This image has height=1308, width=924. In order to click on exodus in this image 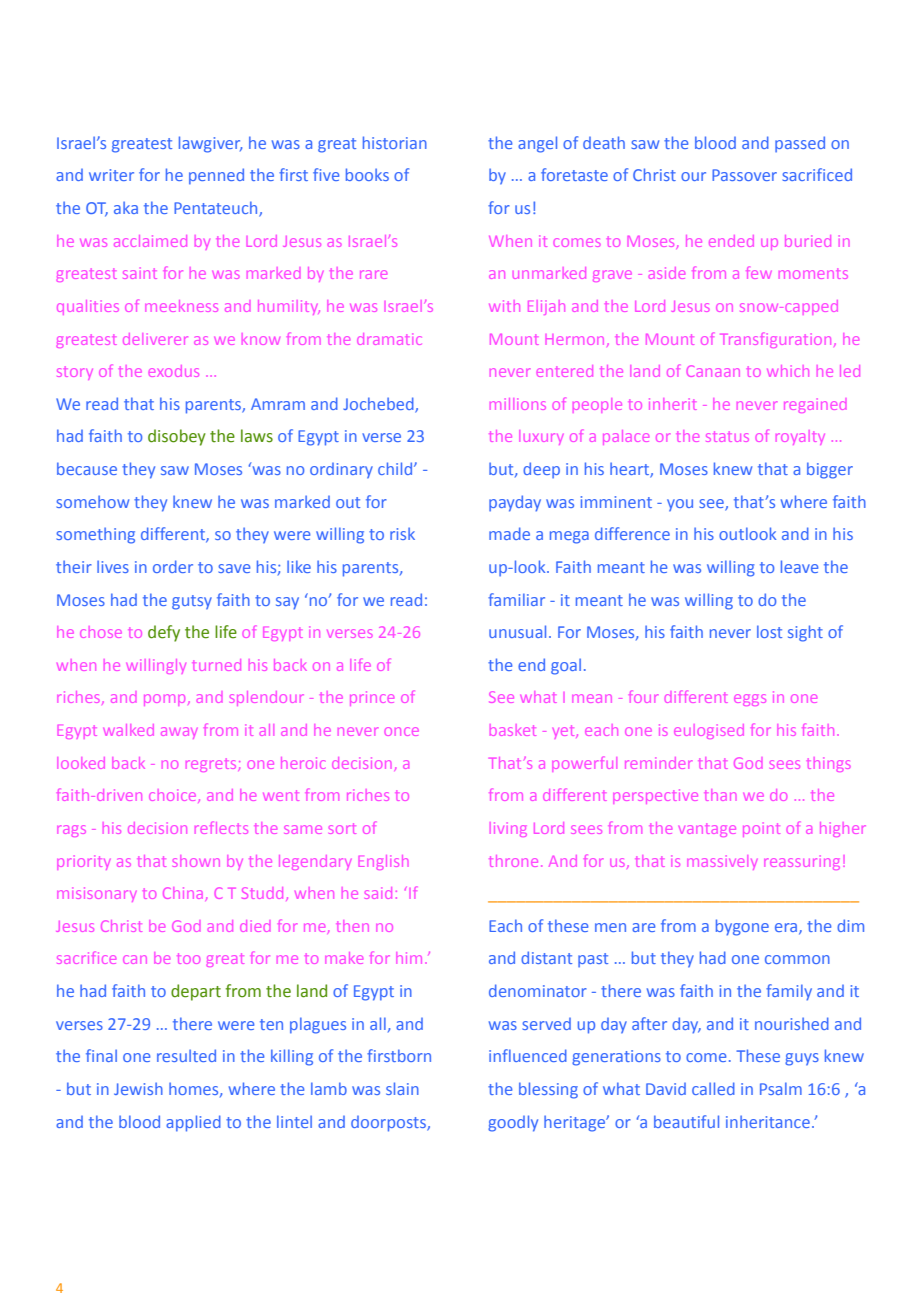, I will do `click(173, 371)`.
